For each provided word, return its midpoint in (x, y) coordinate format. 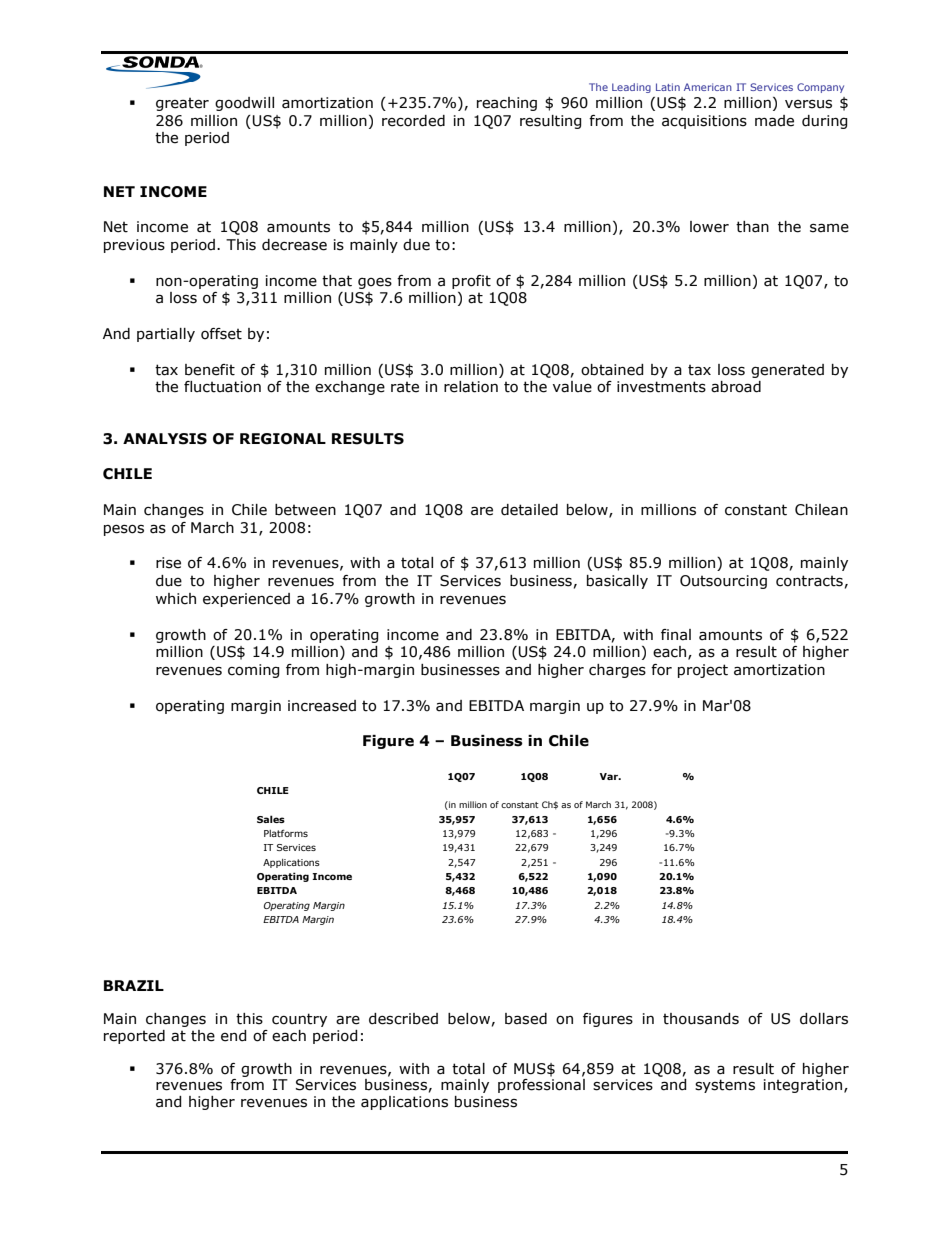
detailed (529, 510)
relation (471, 387)
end (234, 1036)
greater (182, 104)
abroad (736, 387)
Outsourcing (723, 582)
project (703, 671)
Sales (271, 819)
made (774, 121)
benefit (210, 370)
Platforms (286, 833)
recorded (413, 121)
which (176, 599)
